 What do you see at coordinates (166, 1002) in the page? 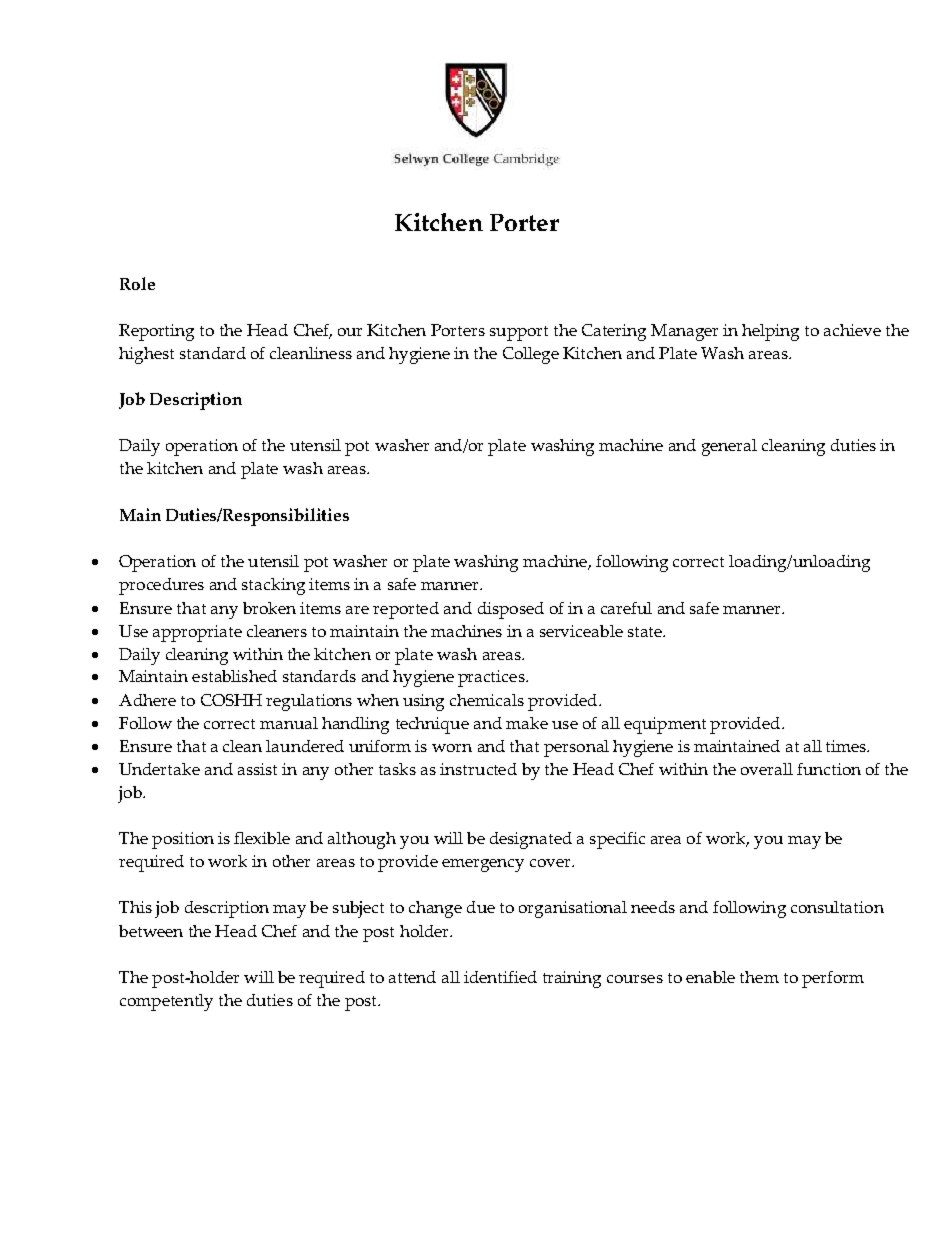
I see `competently` at bounding box center [166, 1002].
